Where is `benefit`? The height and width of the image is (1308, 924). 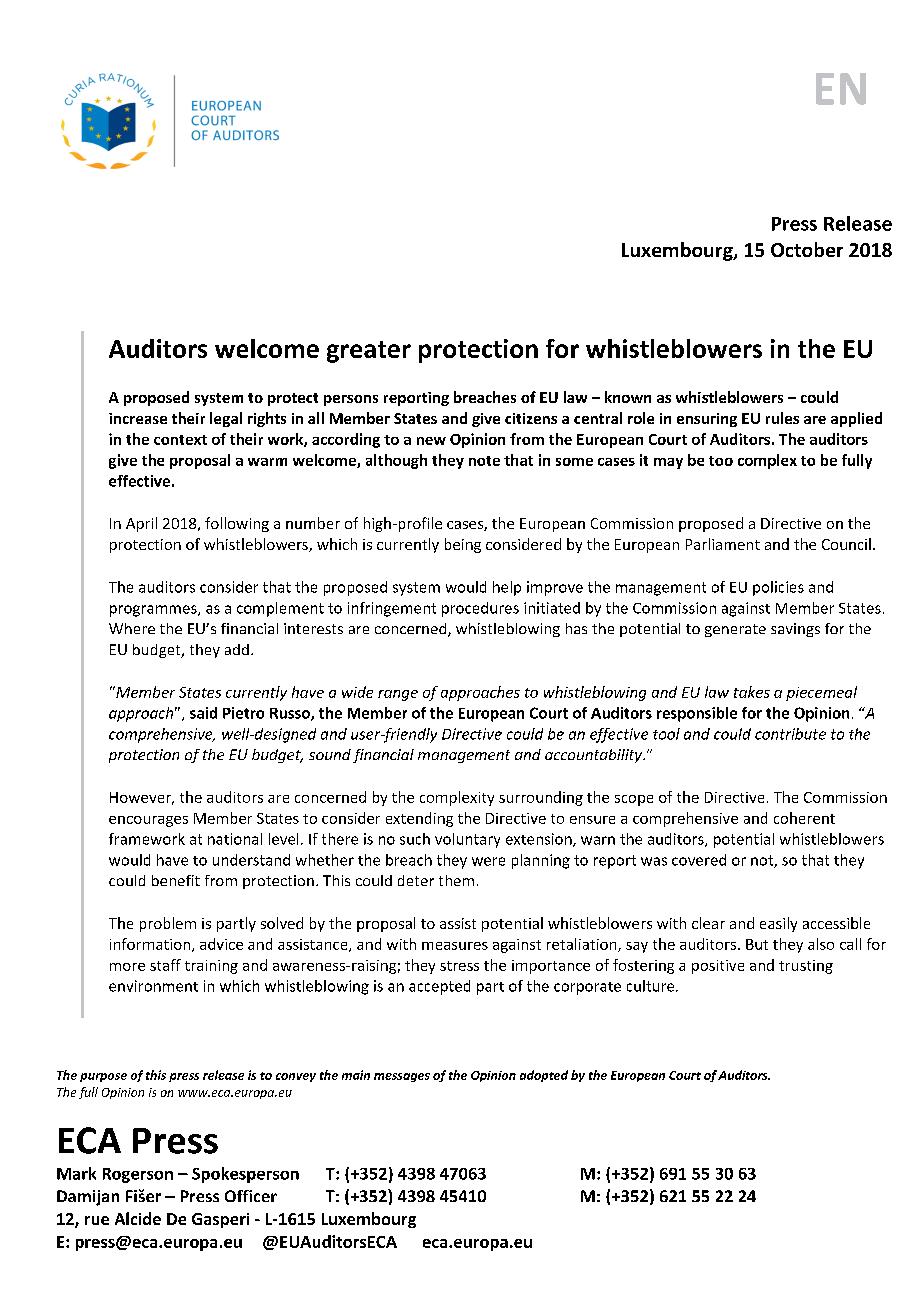
benefit is located at coordinates (176, 880).
